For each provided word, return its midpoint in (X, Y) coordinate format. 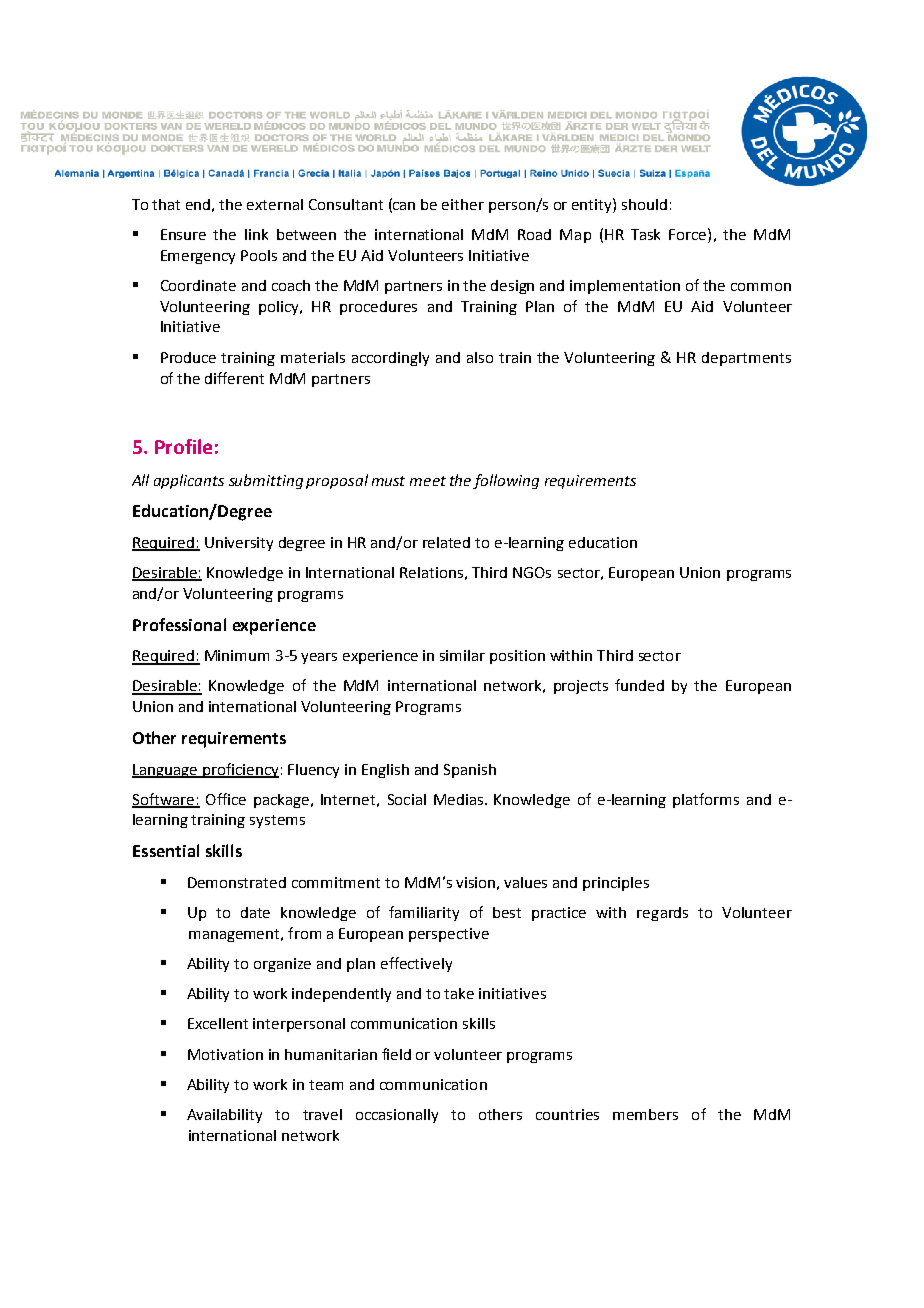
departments (746, 359)
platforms (706, 800)
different (234, 378)
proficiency (240, 770)
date (255, 912)
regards (662, 914)
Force (689, 234)
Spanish (470, 771)
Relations (431, 572)
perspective (449, 935)
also (480, 357)
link (256, 234)
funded (639, 685)
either (463, 204)
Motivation (225, 1054)
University (239, 544)
